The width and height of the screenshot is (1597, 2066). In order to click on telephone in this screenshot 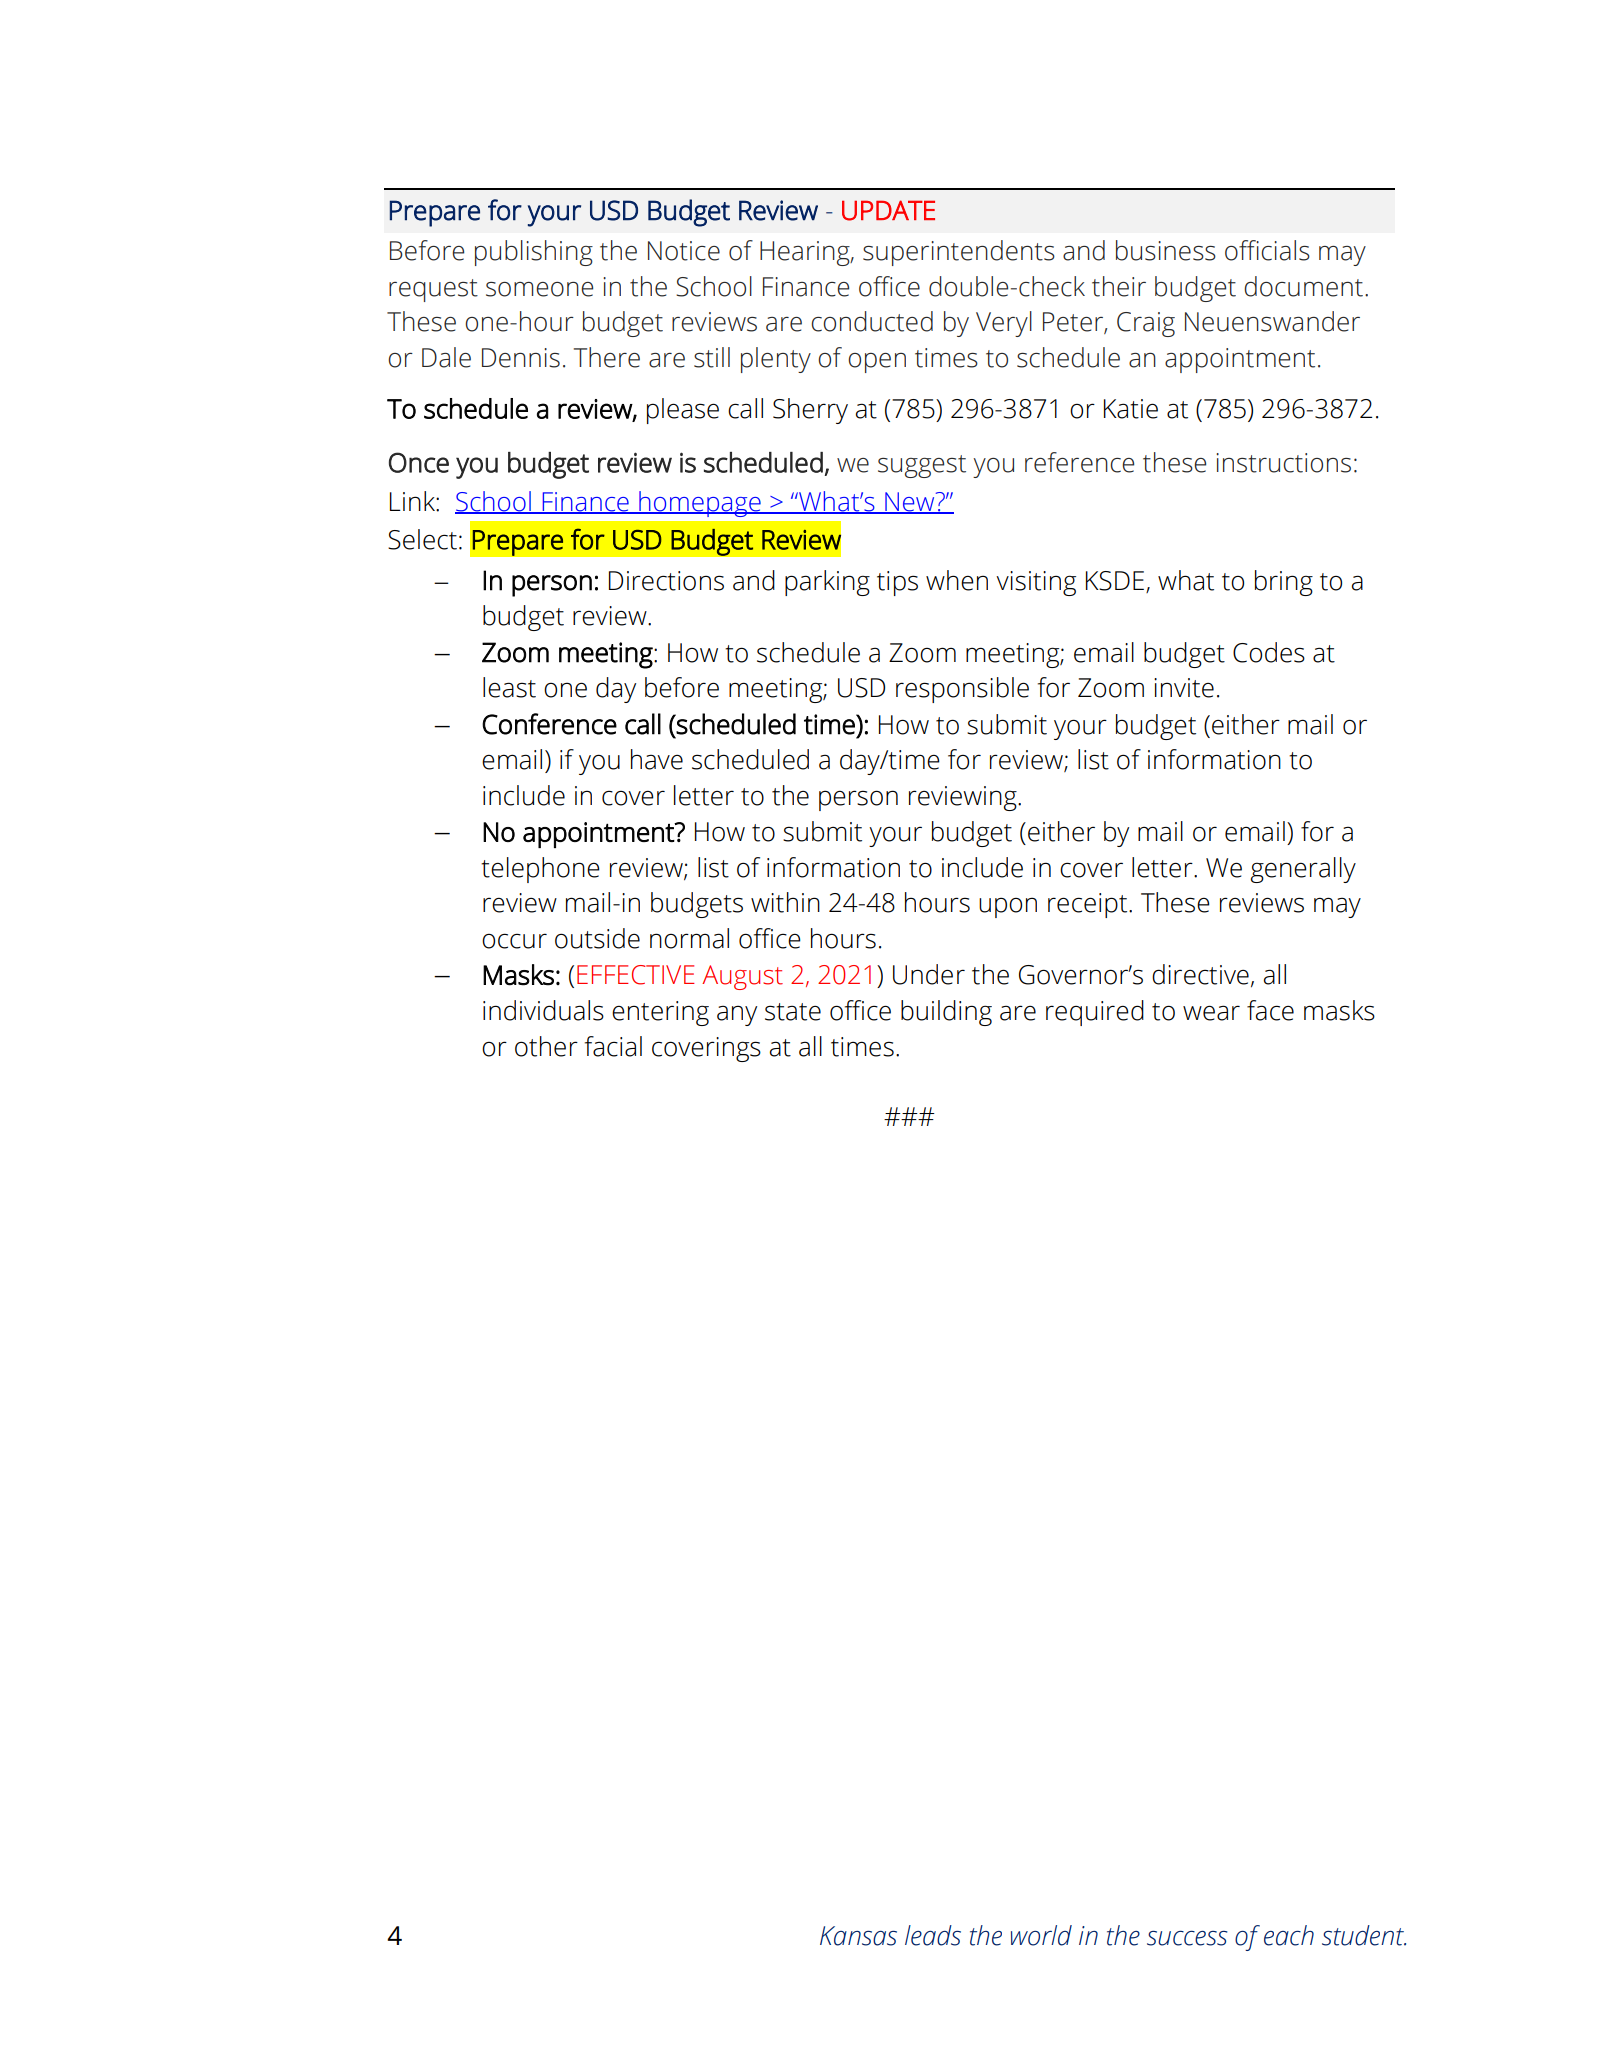, I will do `click(540, 870)`.
